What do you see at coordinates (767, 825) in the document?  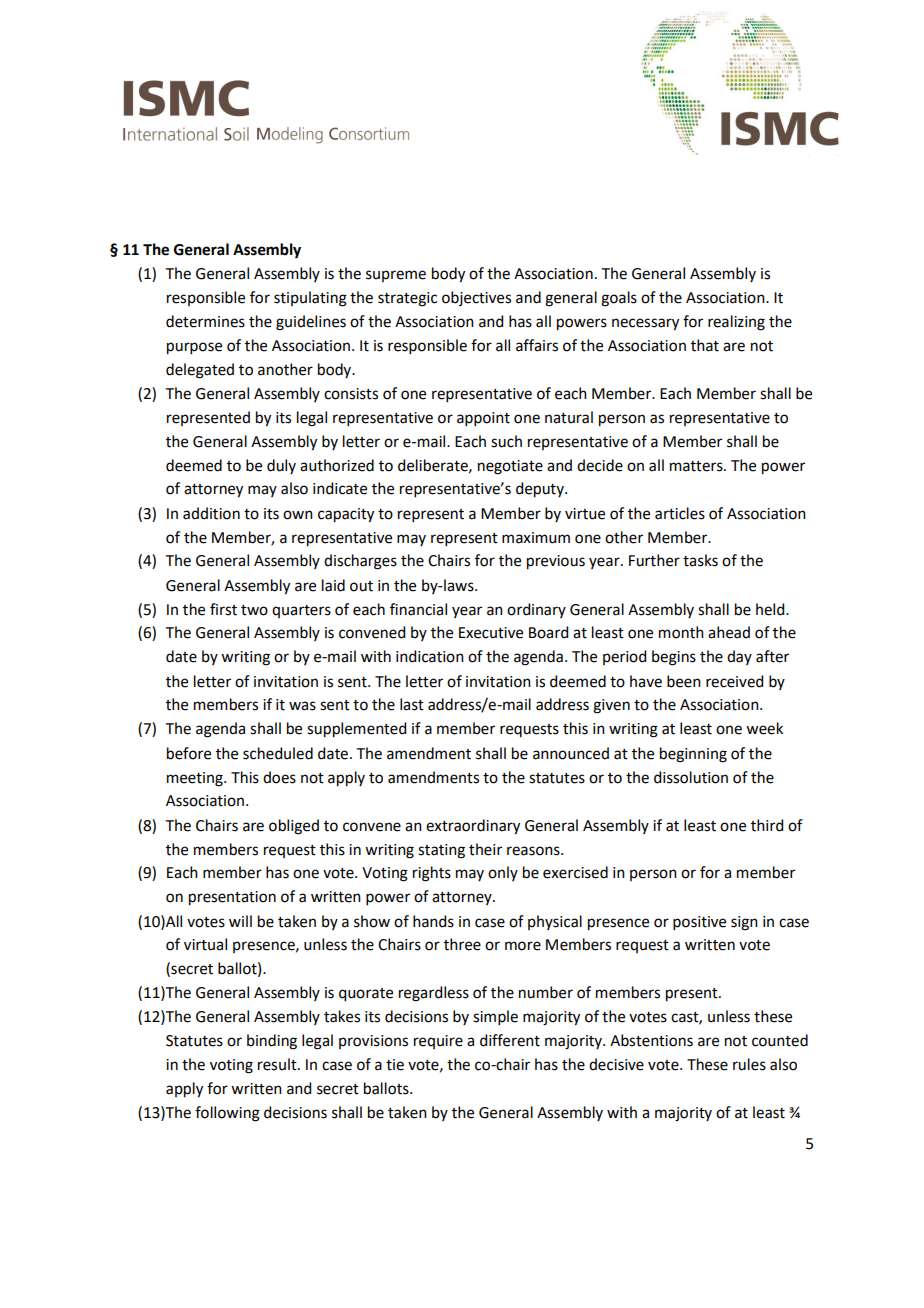 I see `third` at bounding box center [767, 825].
